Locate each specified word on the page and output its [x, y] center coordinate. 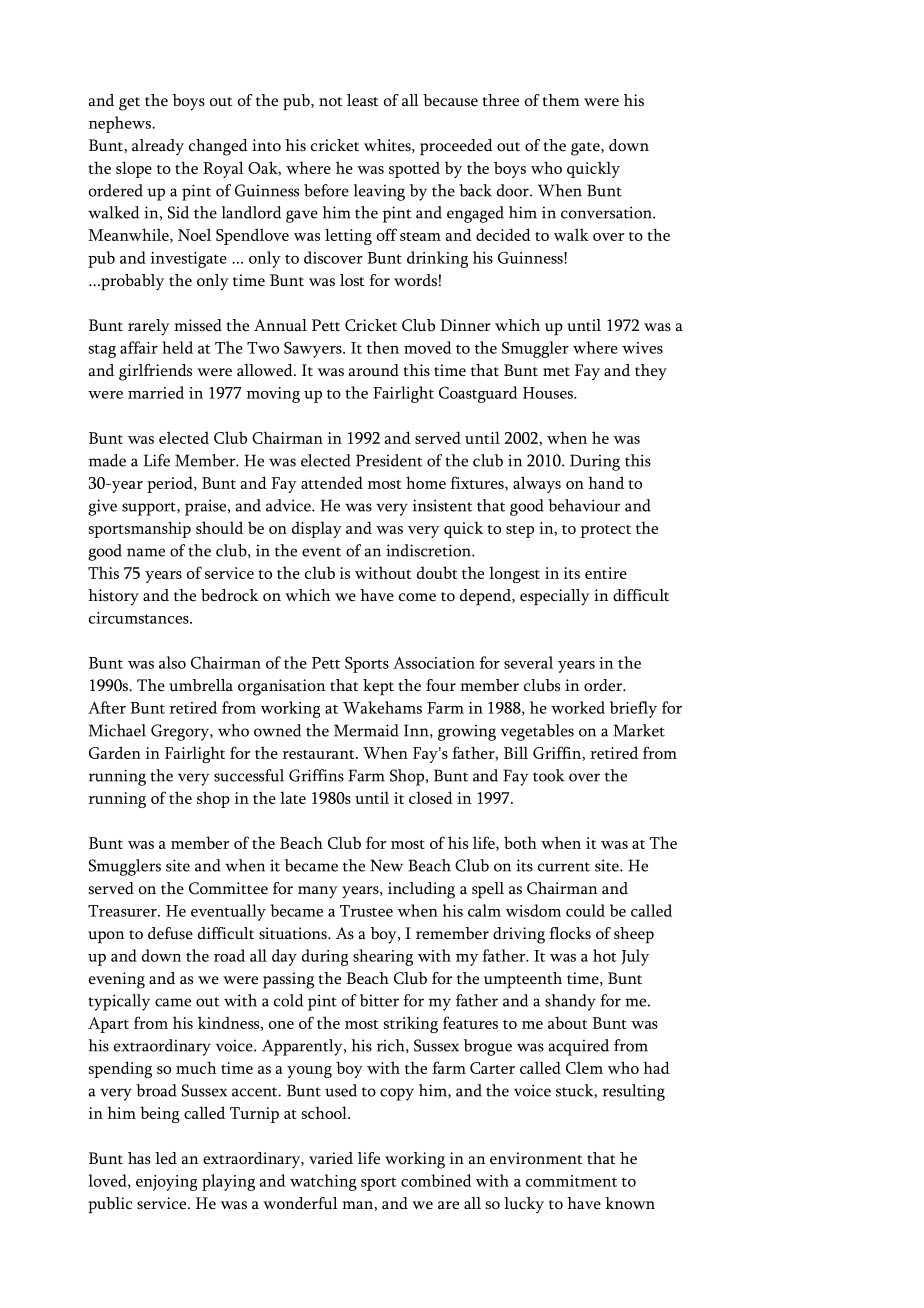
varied [331, 1158]
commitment [571, 1181]
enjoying [166, 1183]
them [561, 100]
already [158, 147]
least [363, 100]
